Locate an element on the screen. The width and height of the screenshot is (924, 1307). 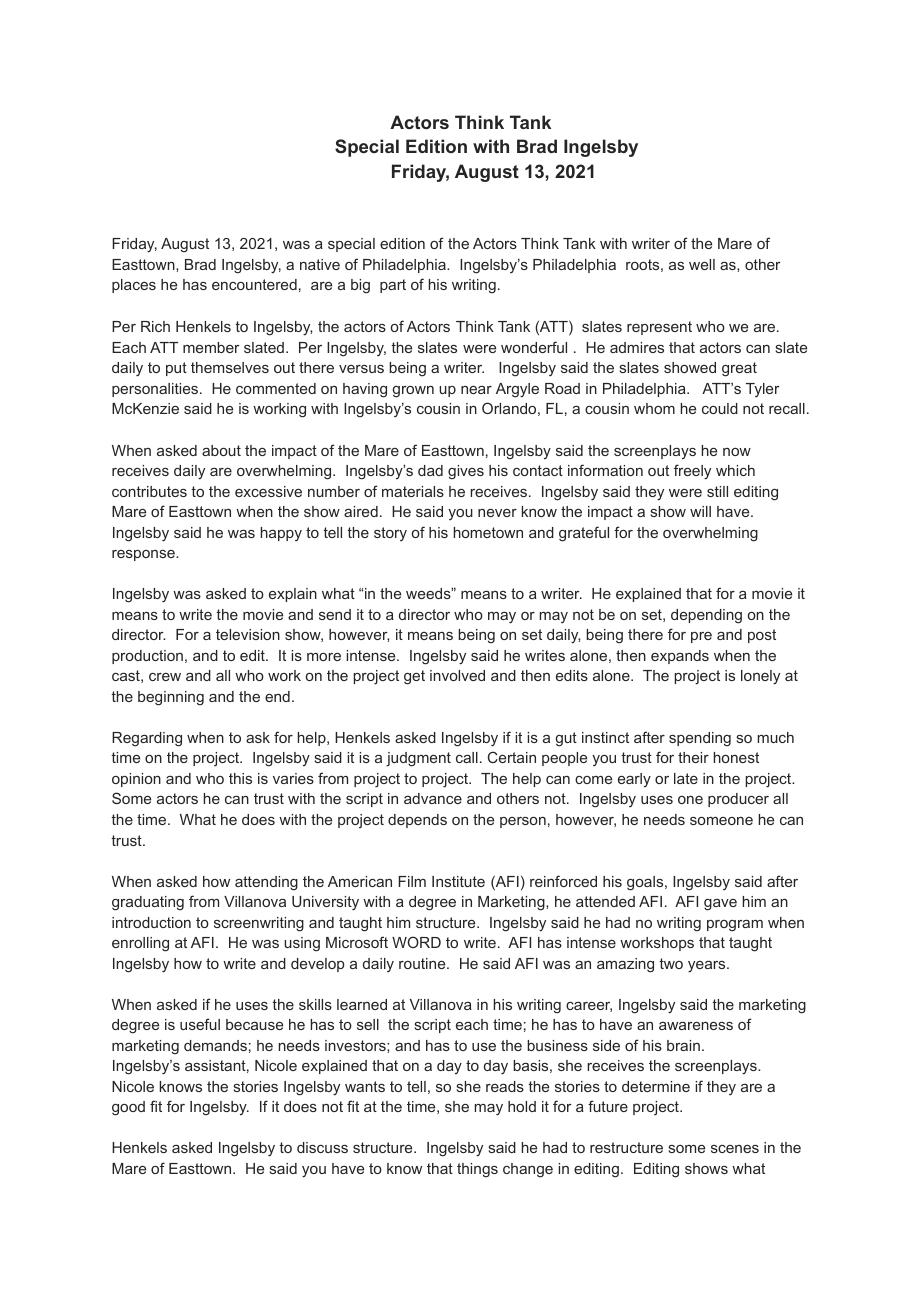
encountered is located at coordinates (254, 284).
